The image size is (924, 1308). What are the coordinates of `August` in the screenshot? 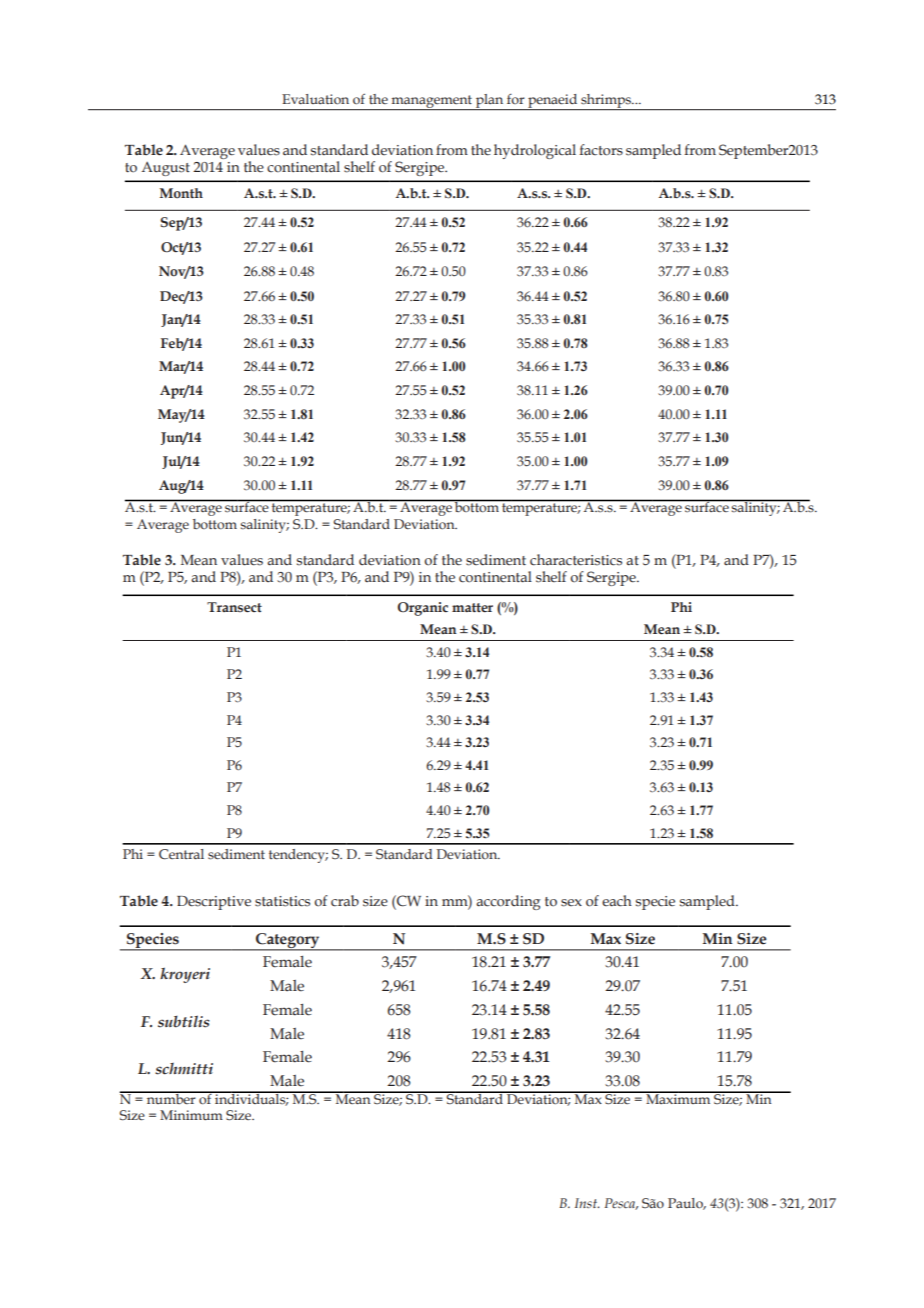 It's located at (166, 169).
